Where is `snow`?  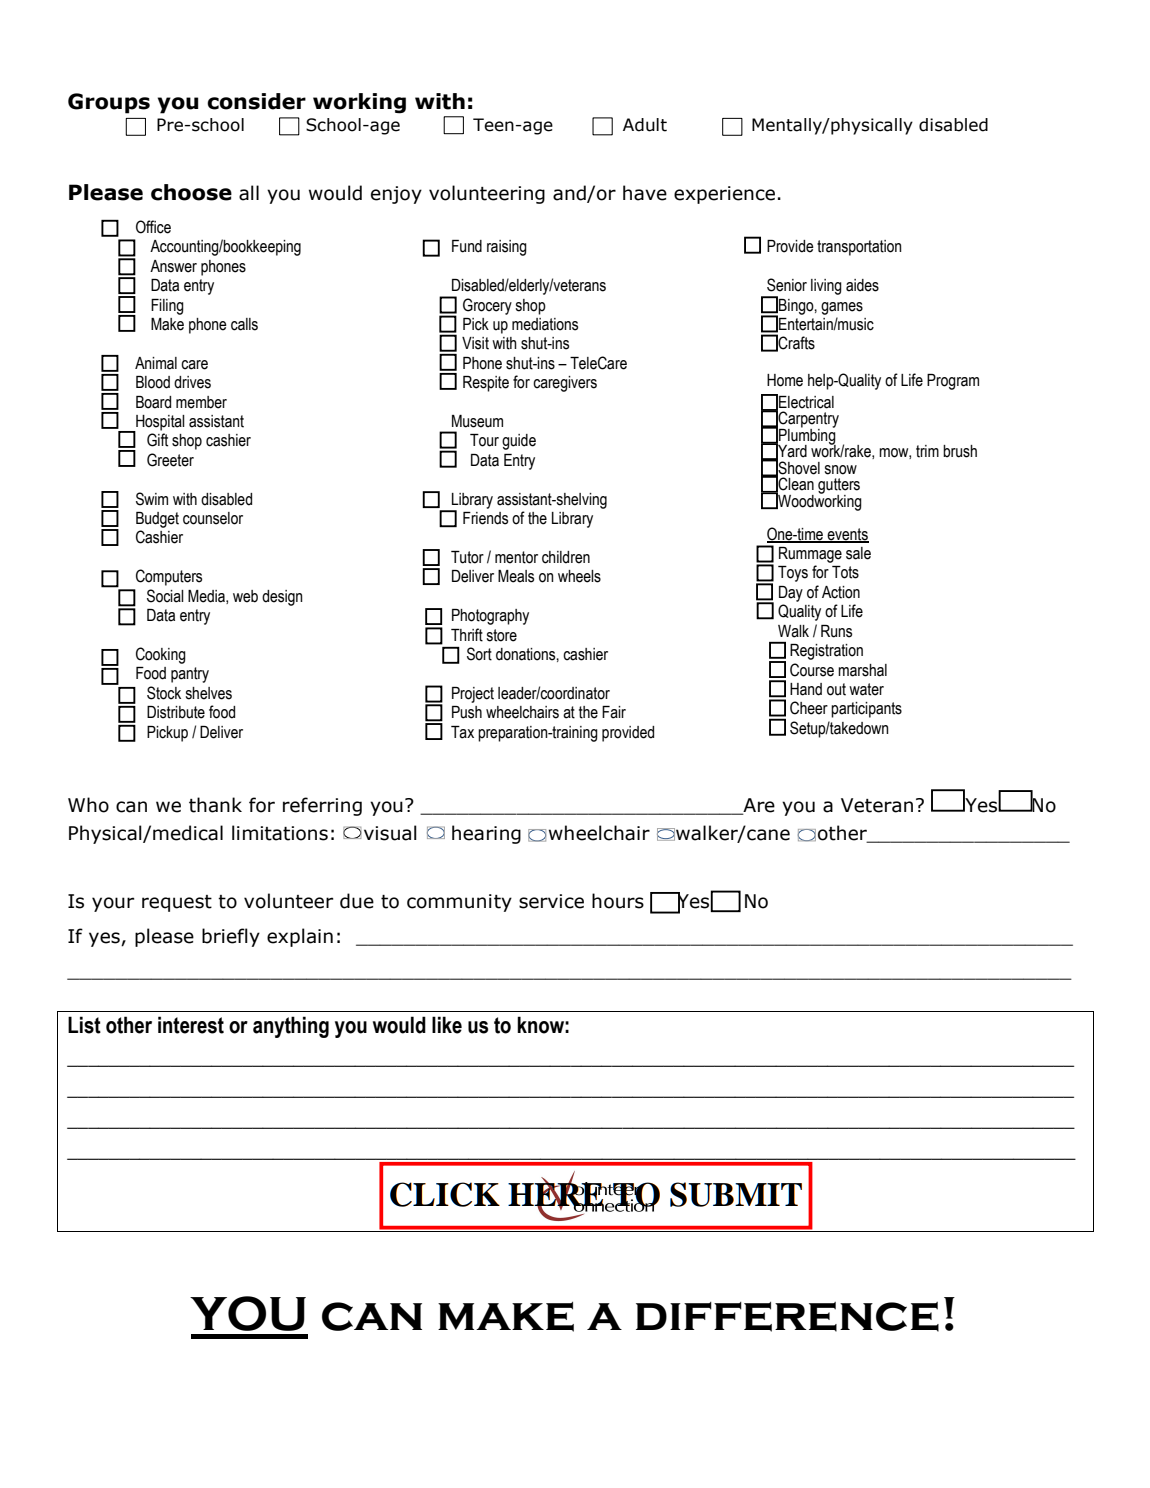 snow is located at coordinates (840, 470).
